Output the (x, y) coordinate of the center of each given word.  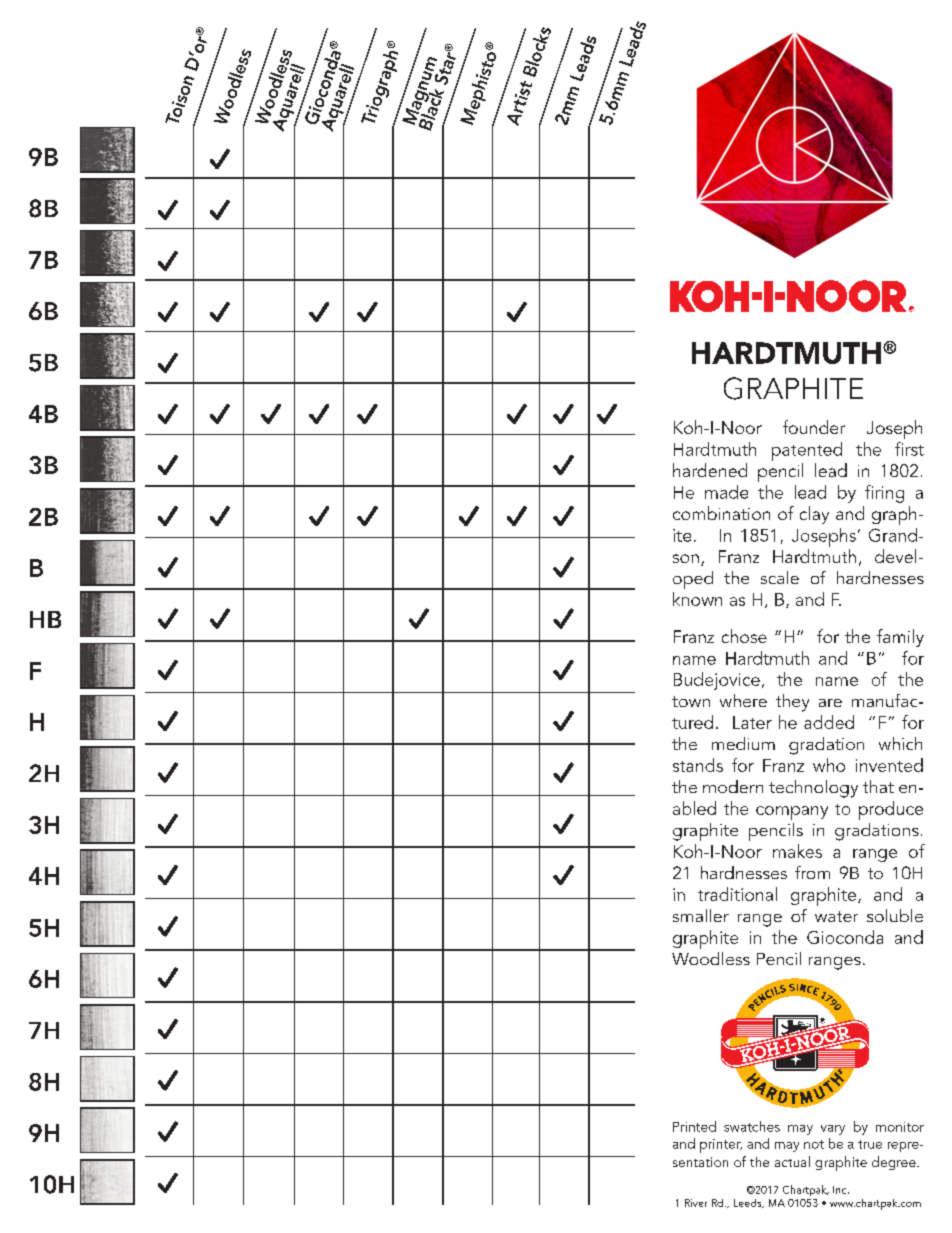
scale (780, 577)
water (836, 916)
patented (807, 451)
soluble (895, 915)
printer (721, 1146)
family (900, 638)
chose (744, 636)
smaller (701, 915)
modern (733, 786)
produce (891, 810)
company (792, 813)
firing (884, 494)
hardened (710, 470)
